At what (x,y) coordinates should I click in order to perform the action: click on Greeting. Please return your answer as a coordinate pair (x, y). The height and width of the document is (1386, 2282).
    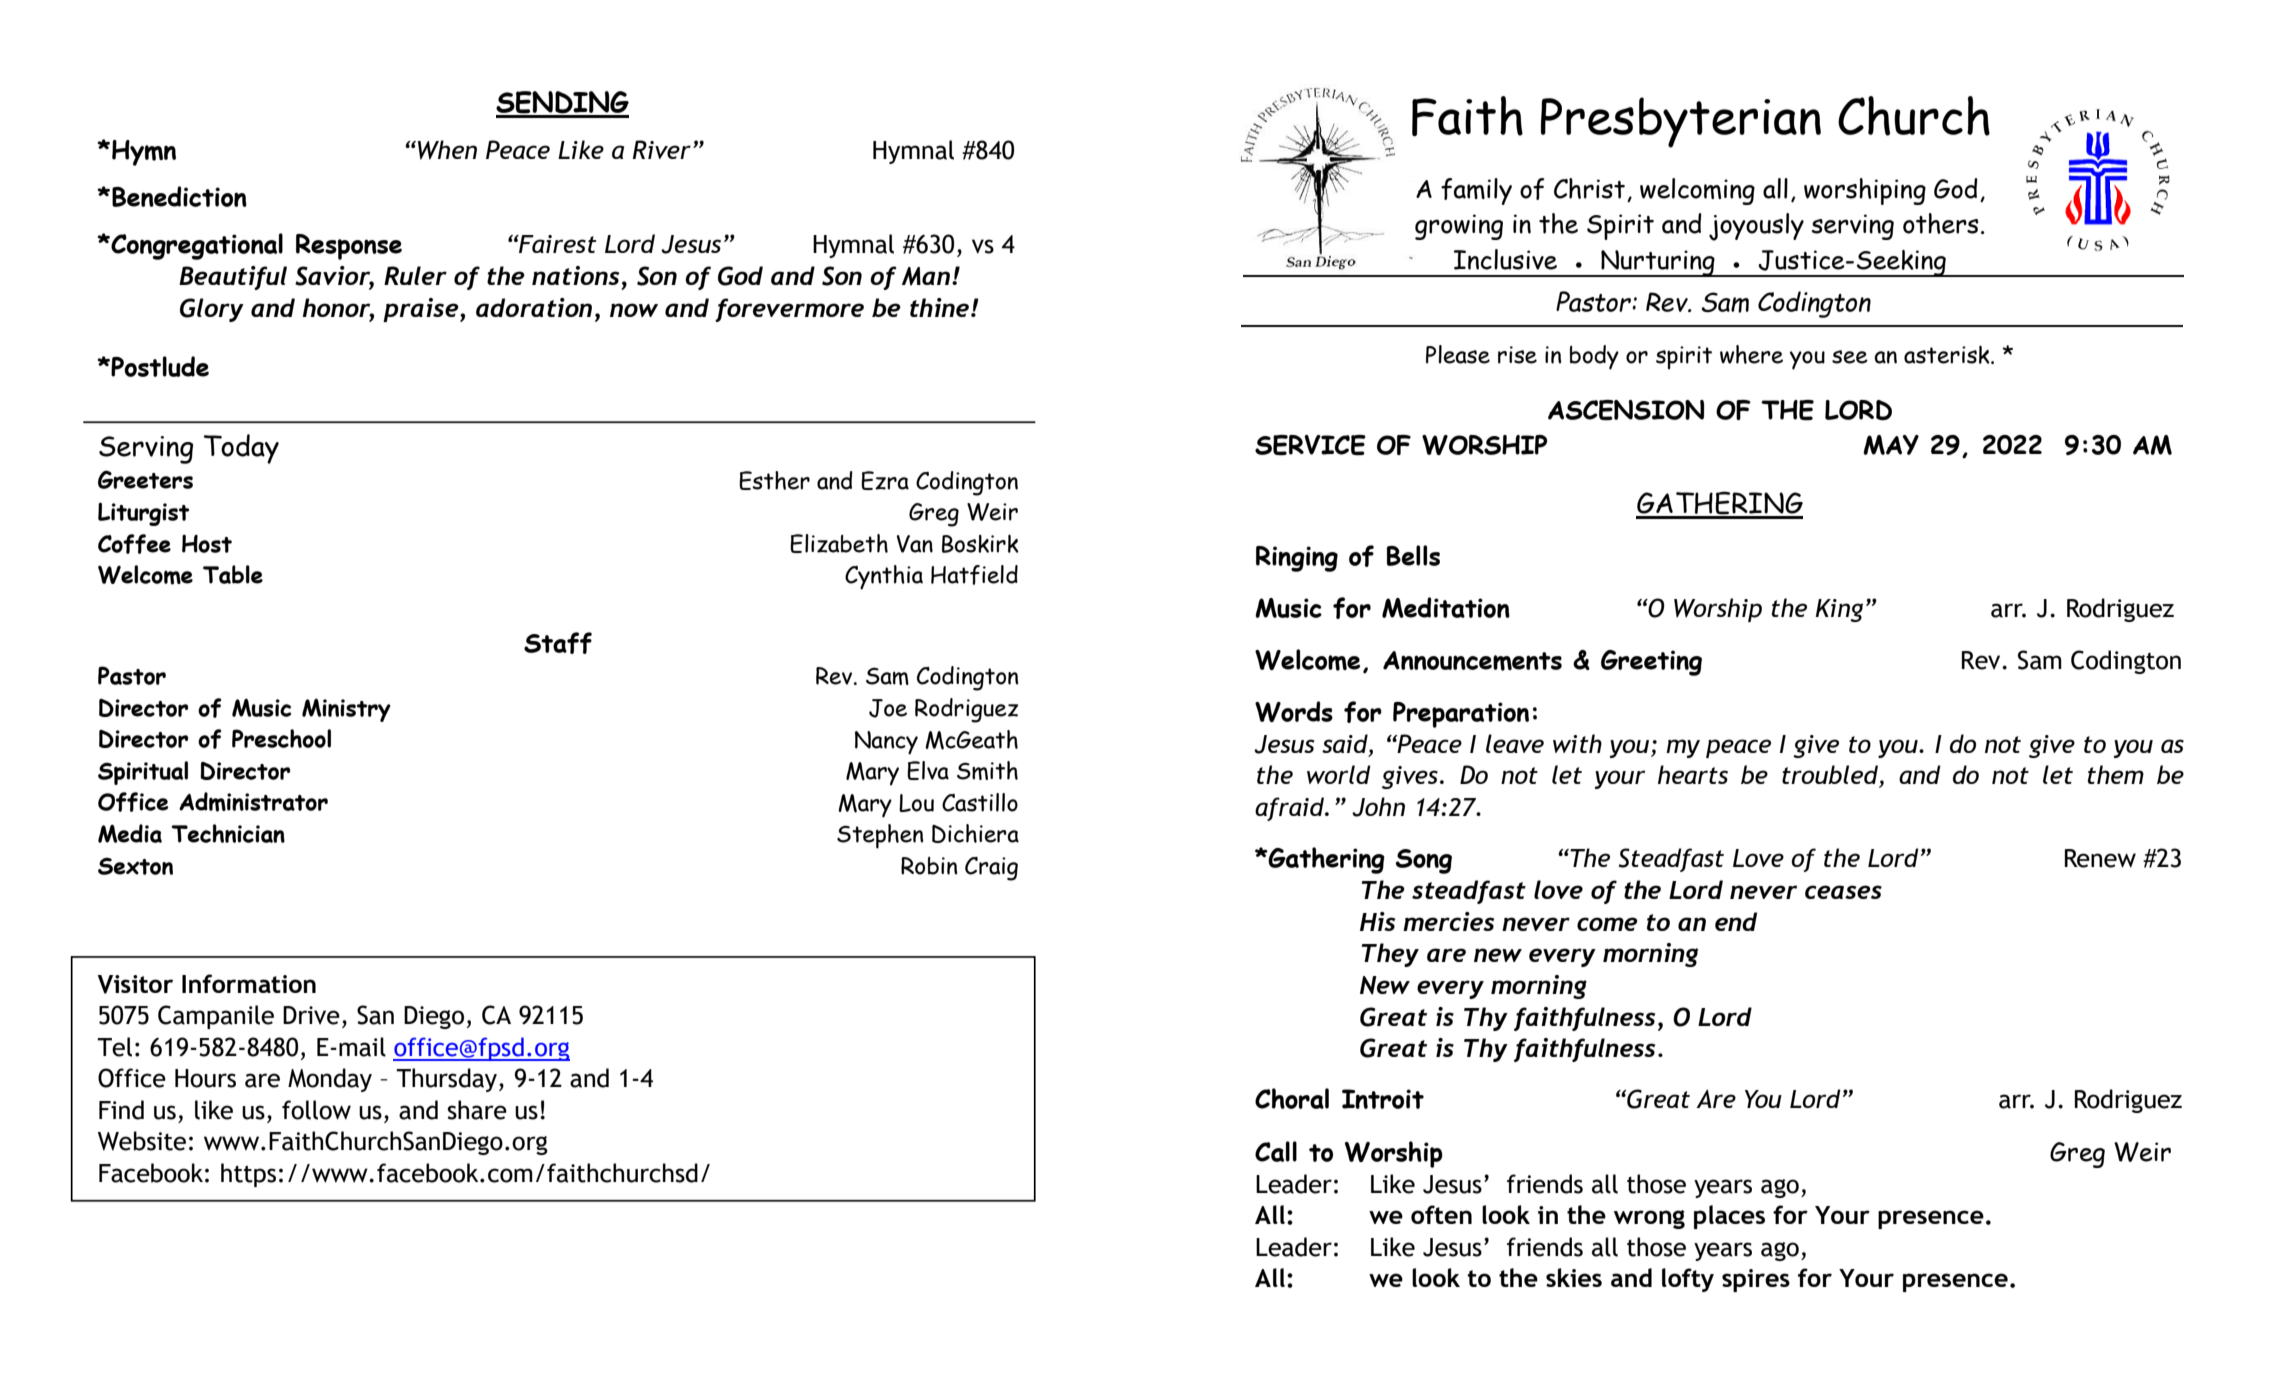
    Looking at the image, I should click on (1651, 663).
